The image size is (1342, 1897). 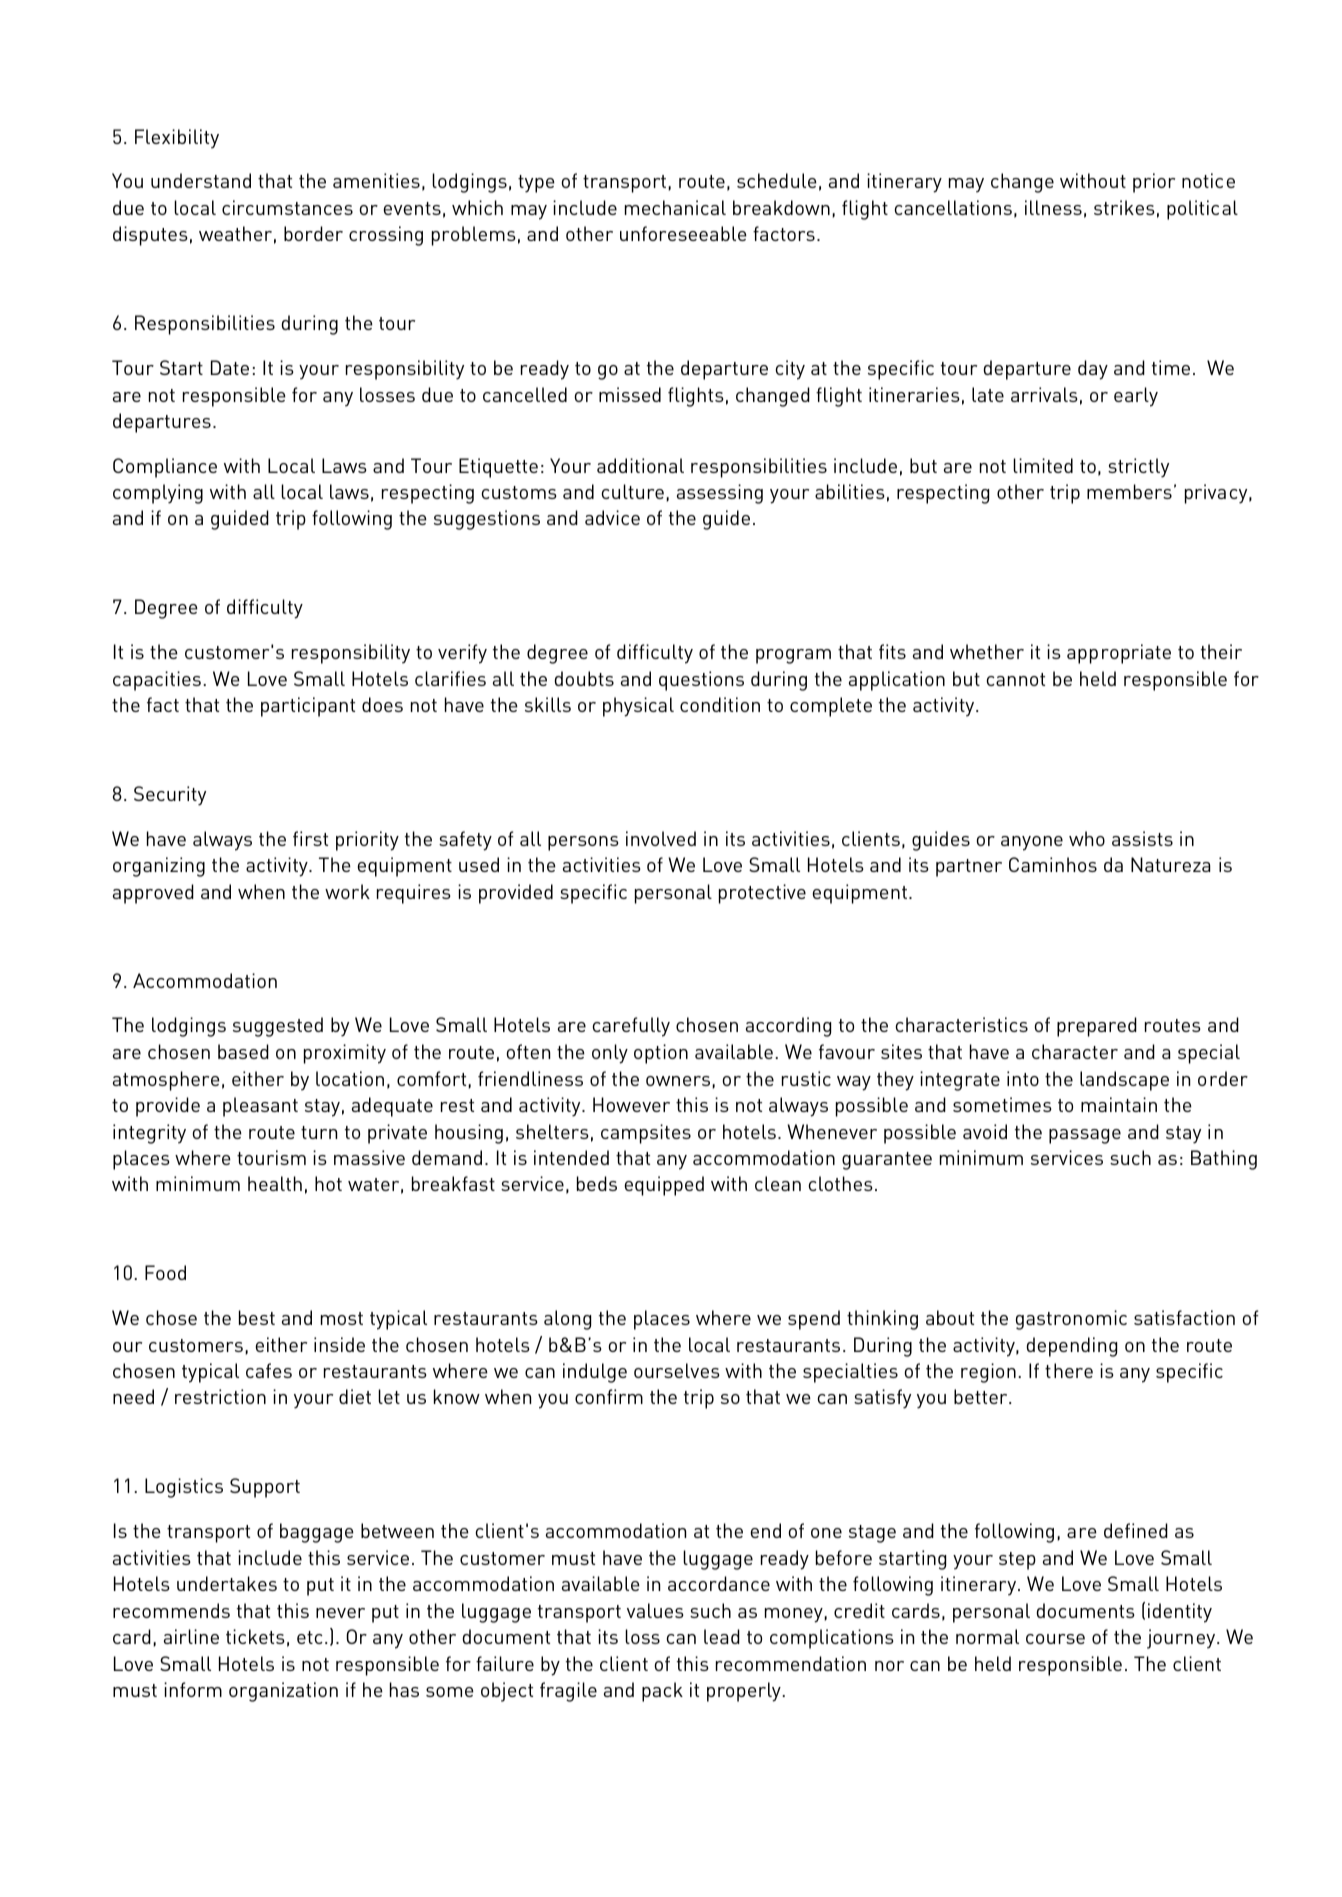 I want to click on course, so click(x=1055, y=1639).
